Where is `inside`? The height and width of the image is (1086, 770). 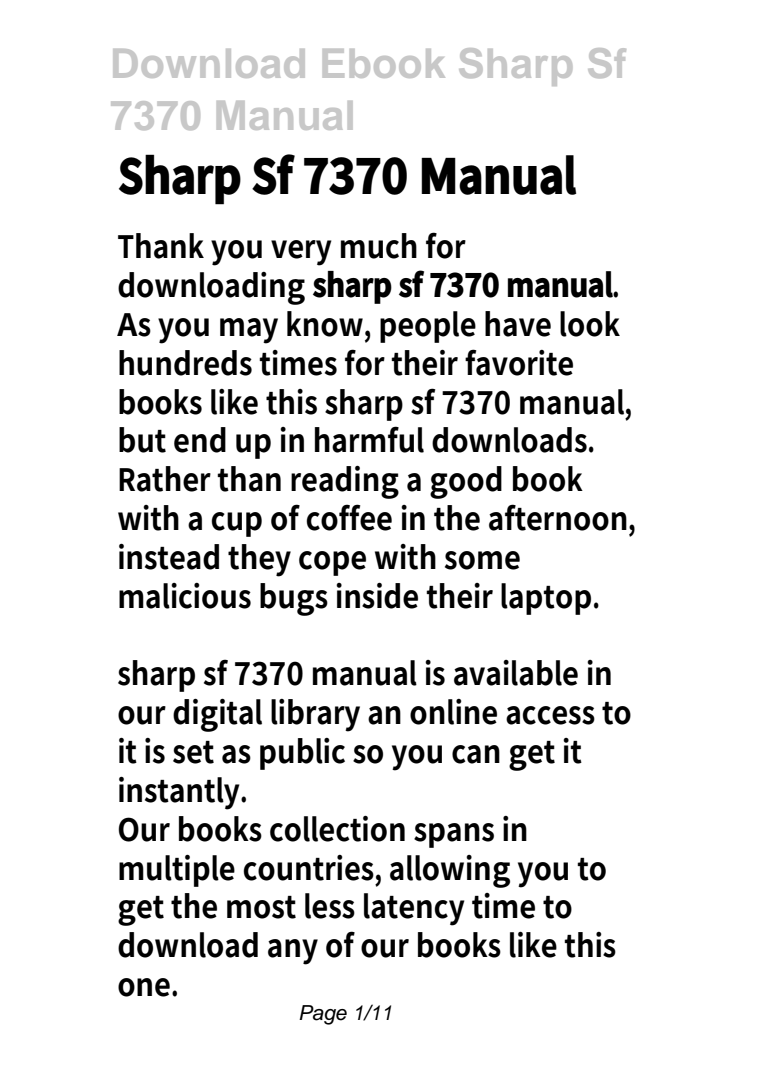
inside is located at coordinates (377, 596).
